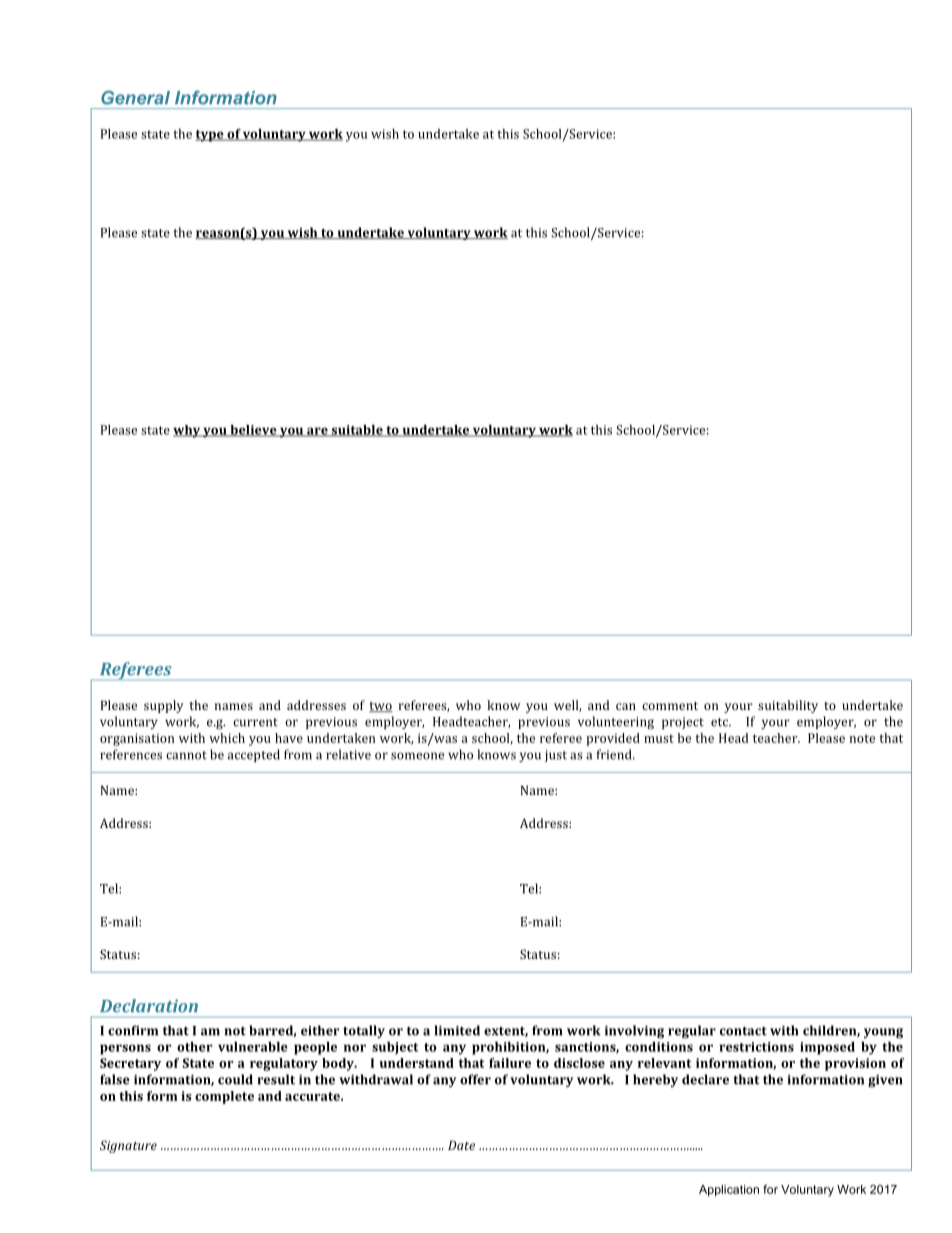 This image has width=952, height=1233. I want to click on Application, so click(729, 1190).
